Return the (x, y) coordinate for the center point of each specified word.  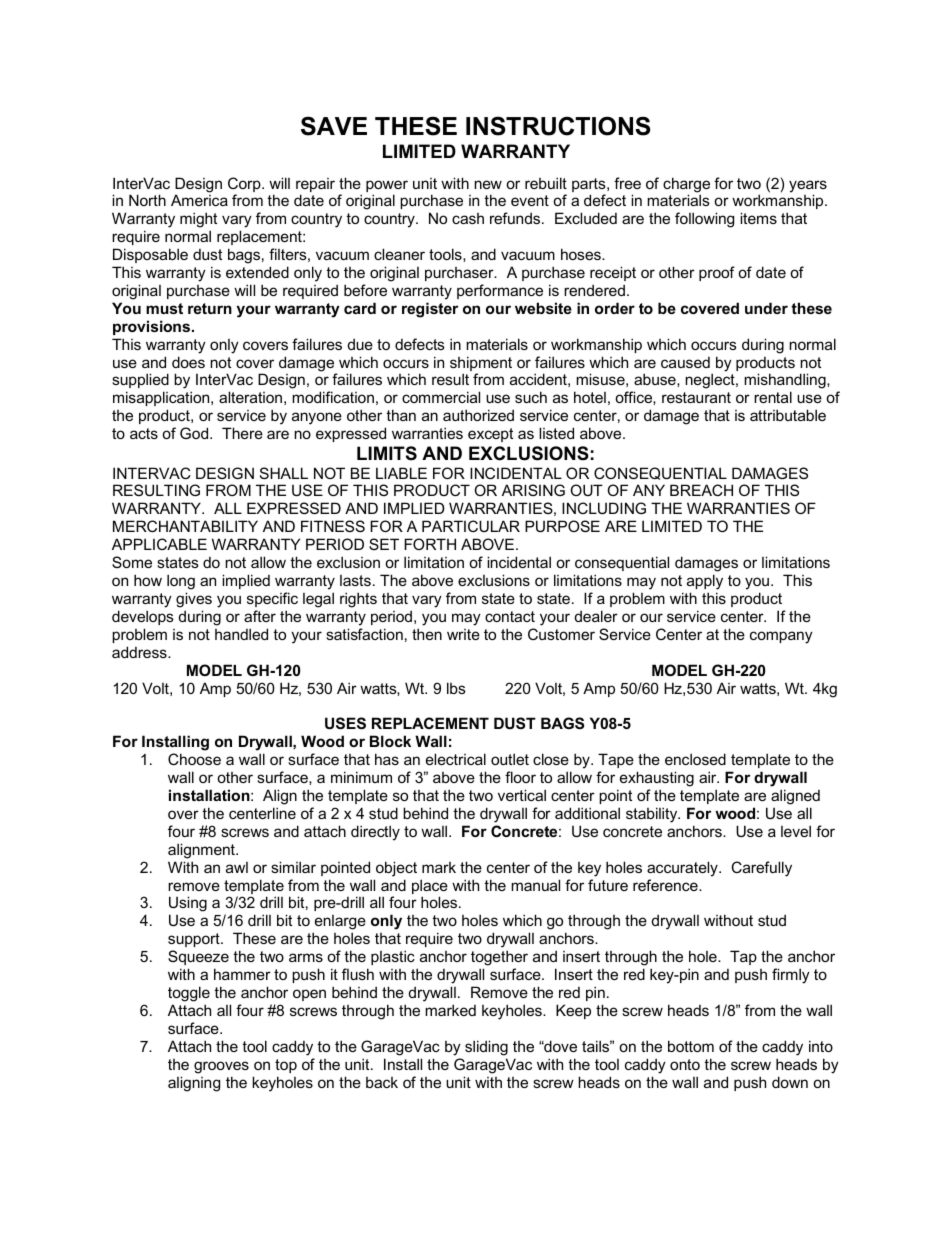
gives (194, 600)
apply (705, 582)
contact (510, 616)
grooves (221, 1067)
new (488, 184)
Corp (245, 186)
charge (686, 186)
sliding (486, 1048)
